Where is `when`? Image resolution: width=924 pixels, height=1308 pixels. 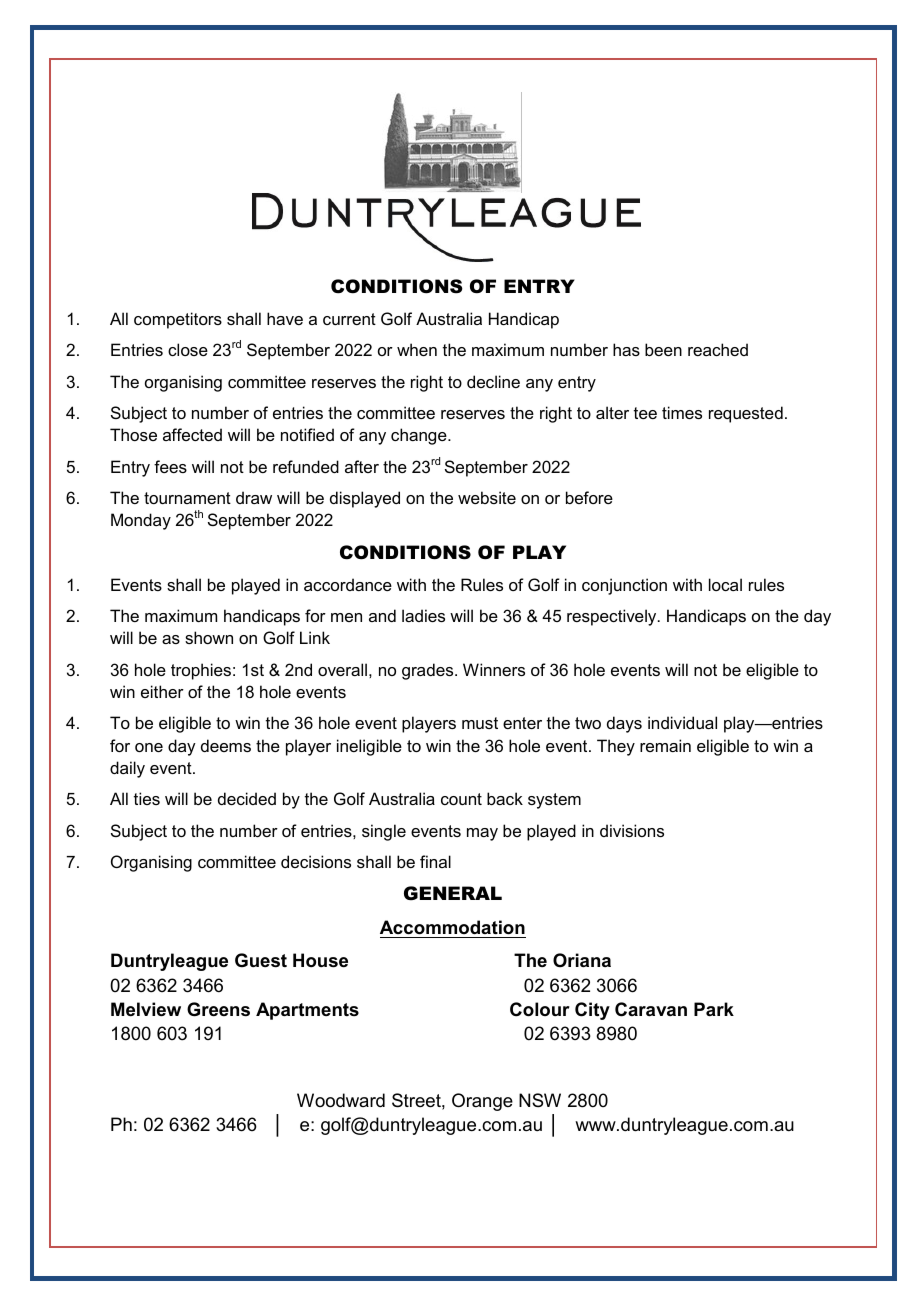 when is located at coordinates (417, 349).
